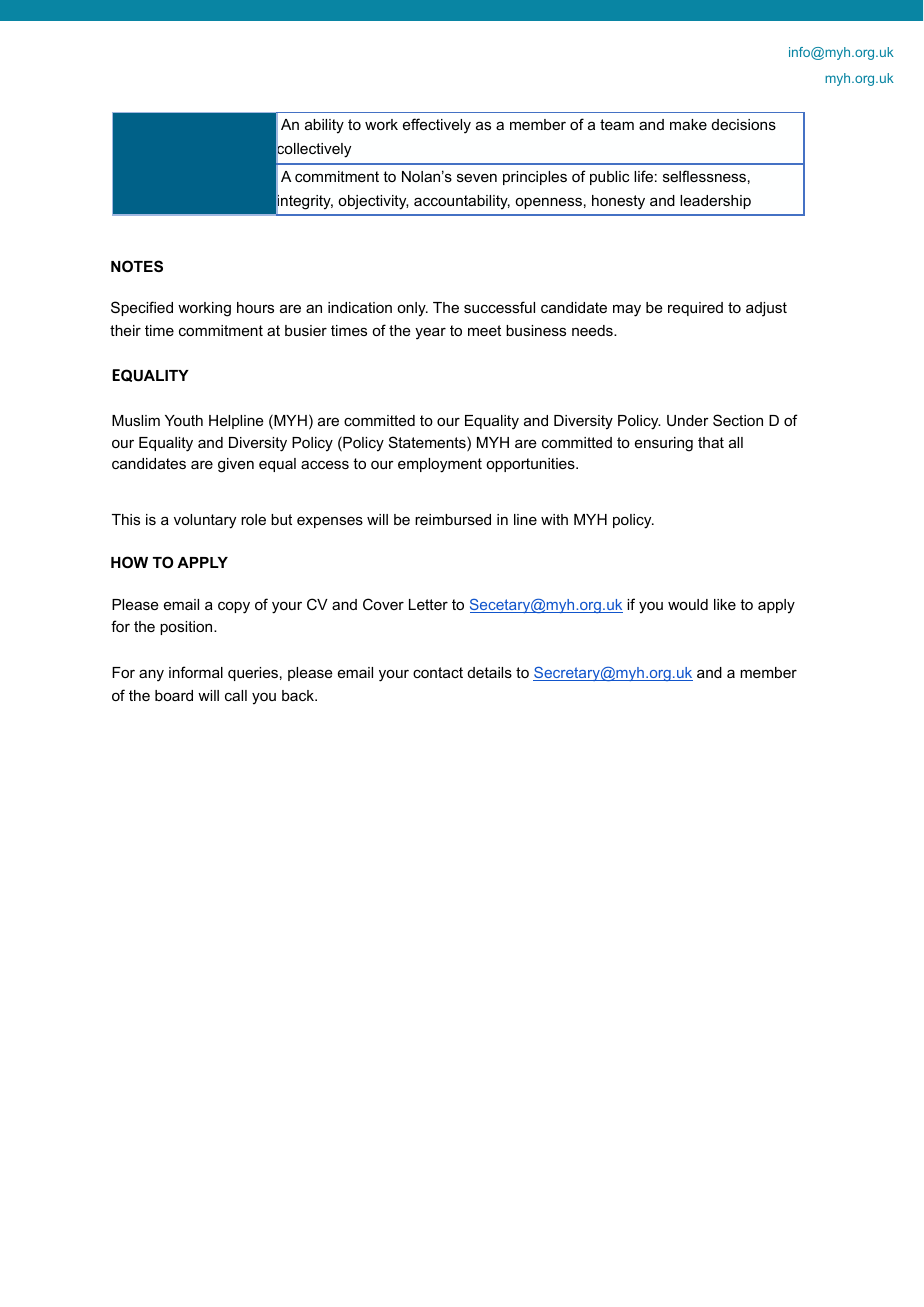 Image resolution: width=924 pixels, height=1307 pixels. Describe the element at coordinates (438, 672) in the document. I see `contact` at that location.
